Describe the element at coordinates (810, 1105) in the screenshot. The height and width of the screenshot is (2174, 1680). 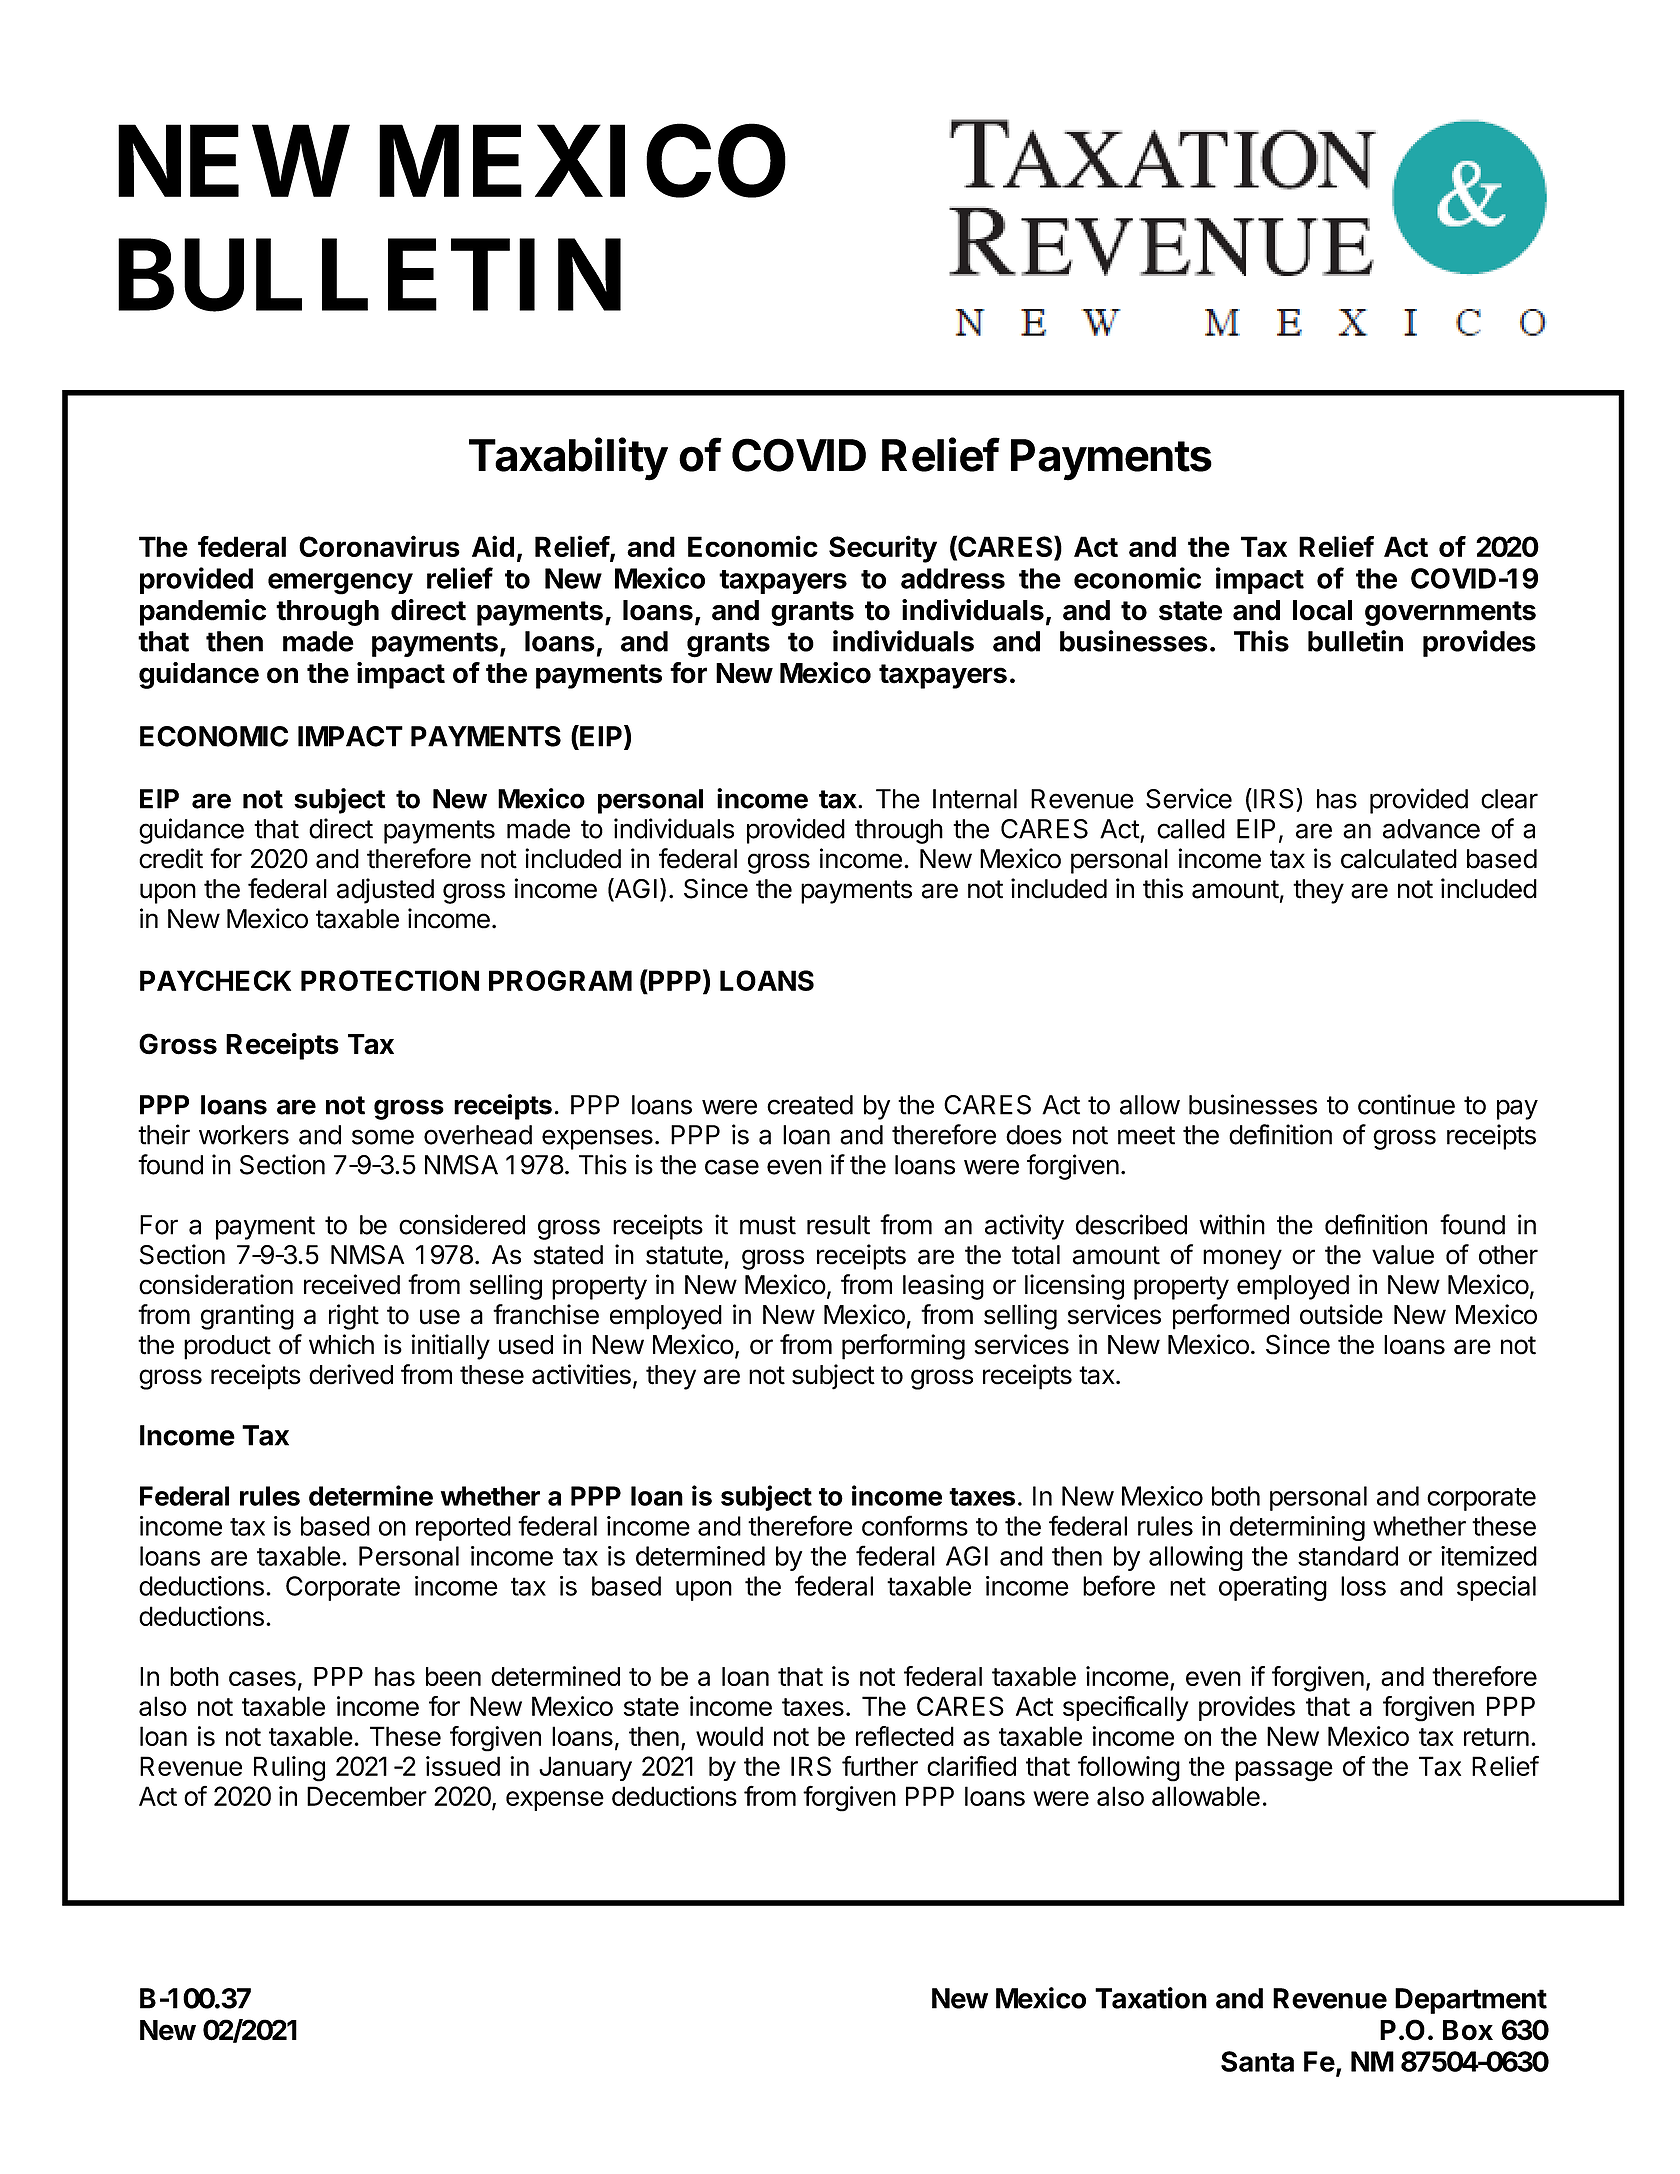
I see `created` at that location.
